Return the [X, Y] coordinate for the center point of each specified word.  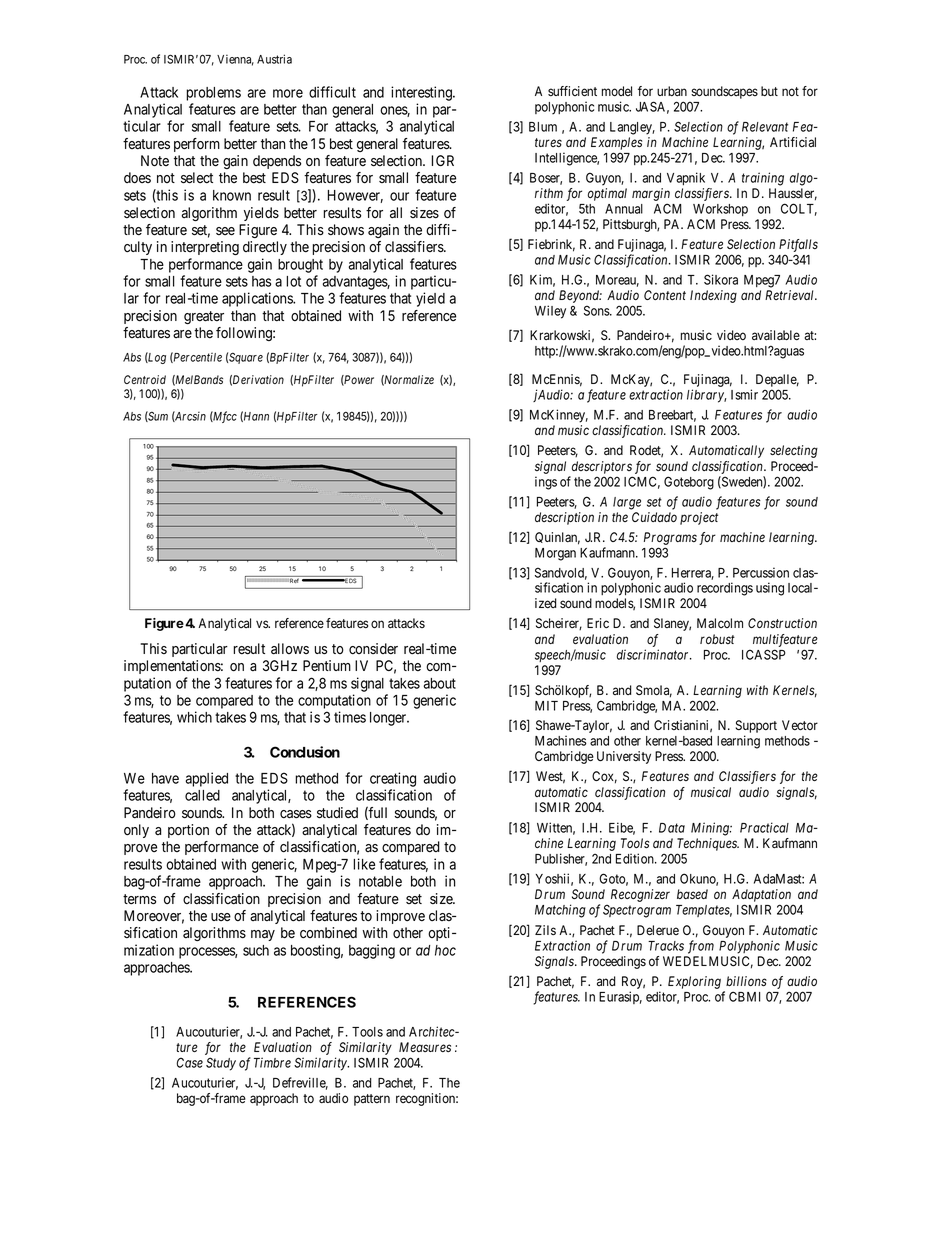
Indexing [713, 296]
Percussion [761, 572]
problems [213, 94]
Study [221, 1064]
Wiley [550, 312]
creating [393, 779]
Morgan [555, 554]
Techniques [708, 844]
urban [672, 91]
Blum [543, 127]
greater [204, 317]
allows [290, 649]
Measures [425, 1047]
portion [188, 831]
